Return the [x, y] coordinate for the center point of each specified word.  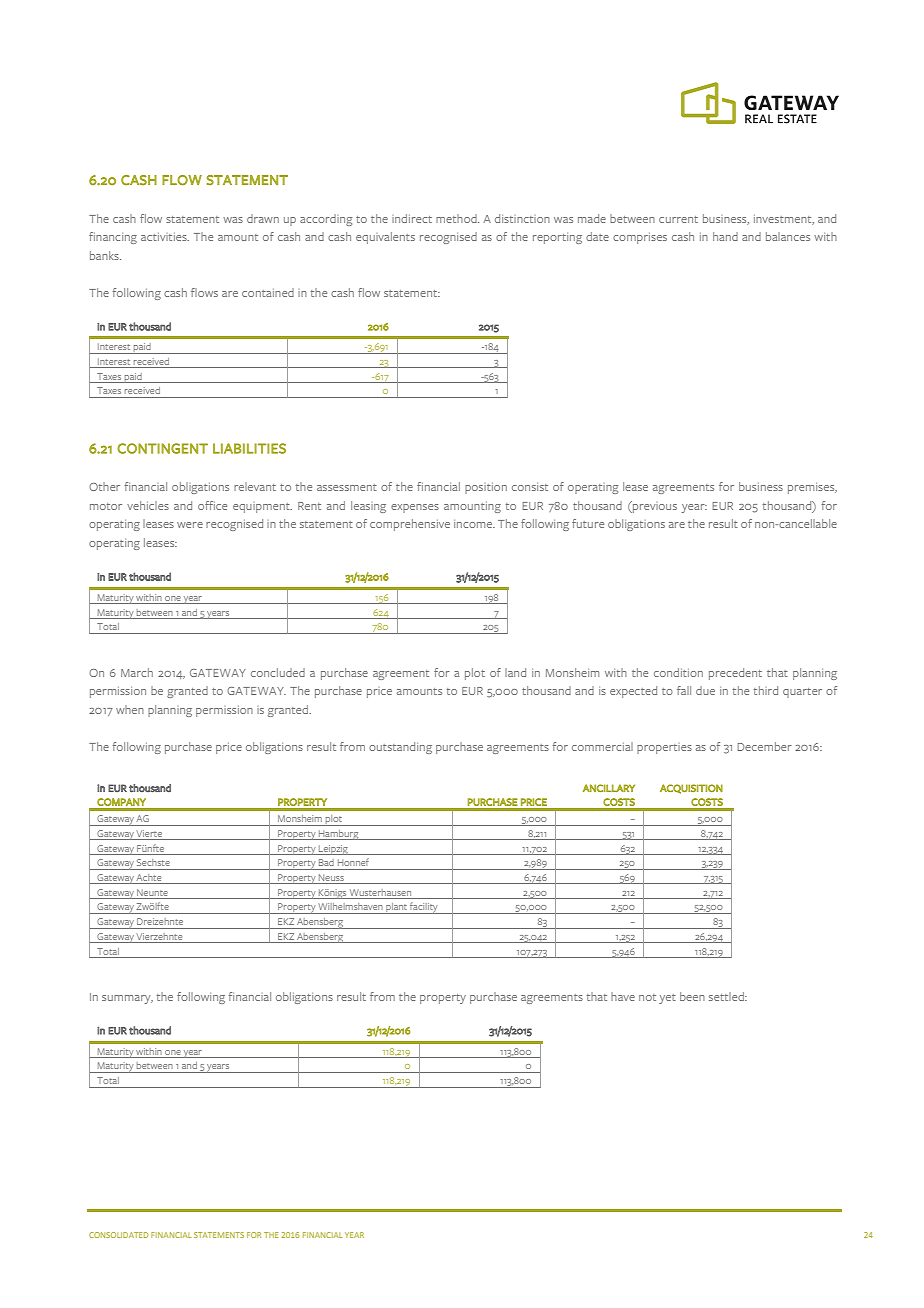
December [764, 746]
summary [127, 999]
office [212, 505]
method [457, 218]
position [486, 488]
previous [654, 507]
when [130, 709]
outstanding [400, 748]
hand [725, 236]
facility [424, 908]
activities [165, 237]
